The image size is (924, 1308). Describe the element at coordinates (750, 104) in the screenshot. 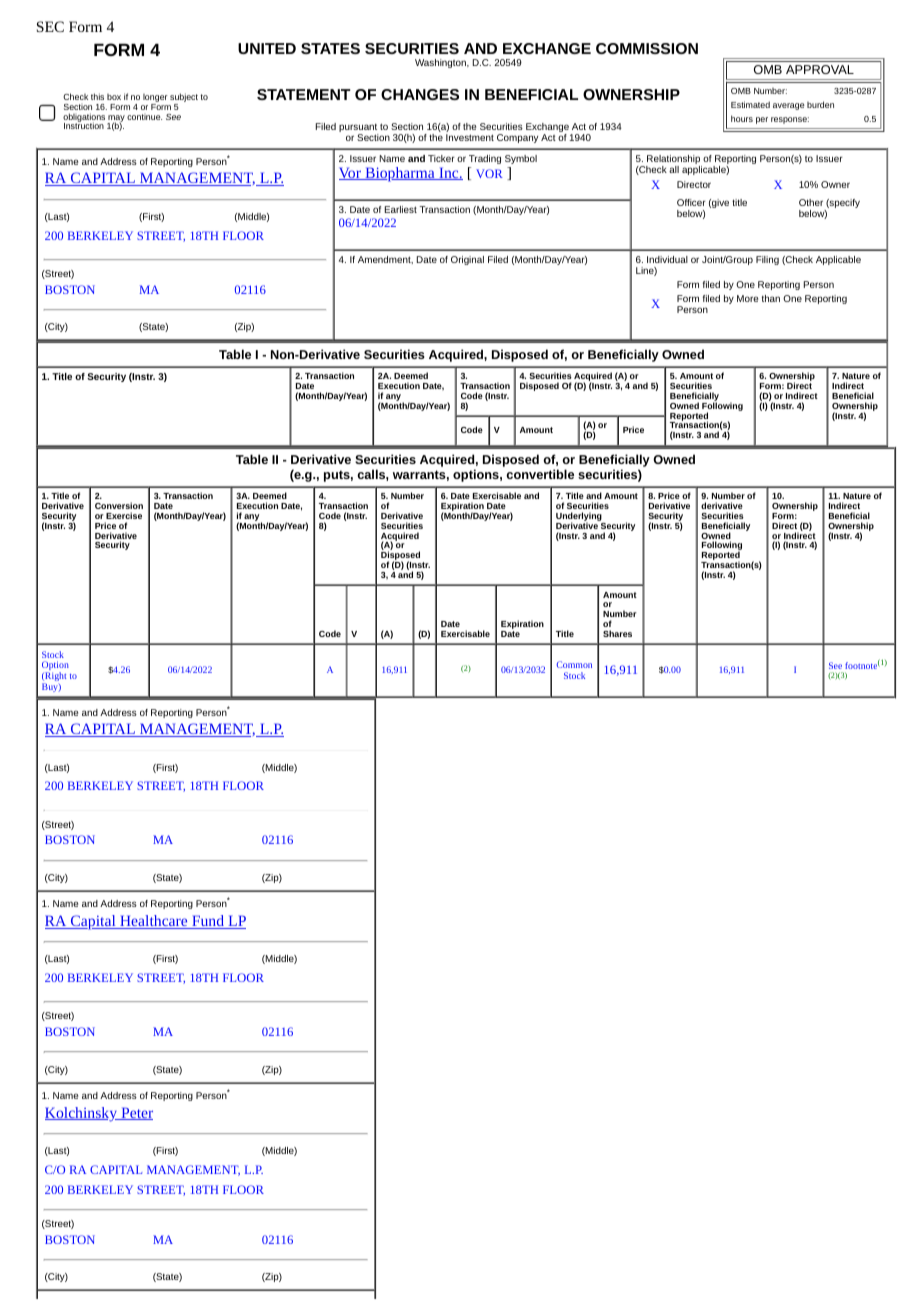

I see `Estimated` at that location.
